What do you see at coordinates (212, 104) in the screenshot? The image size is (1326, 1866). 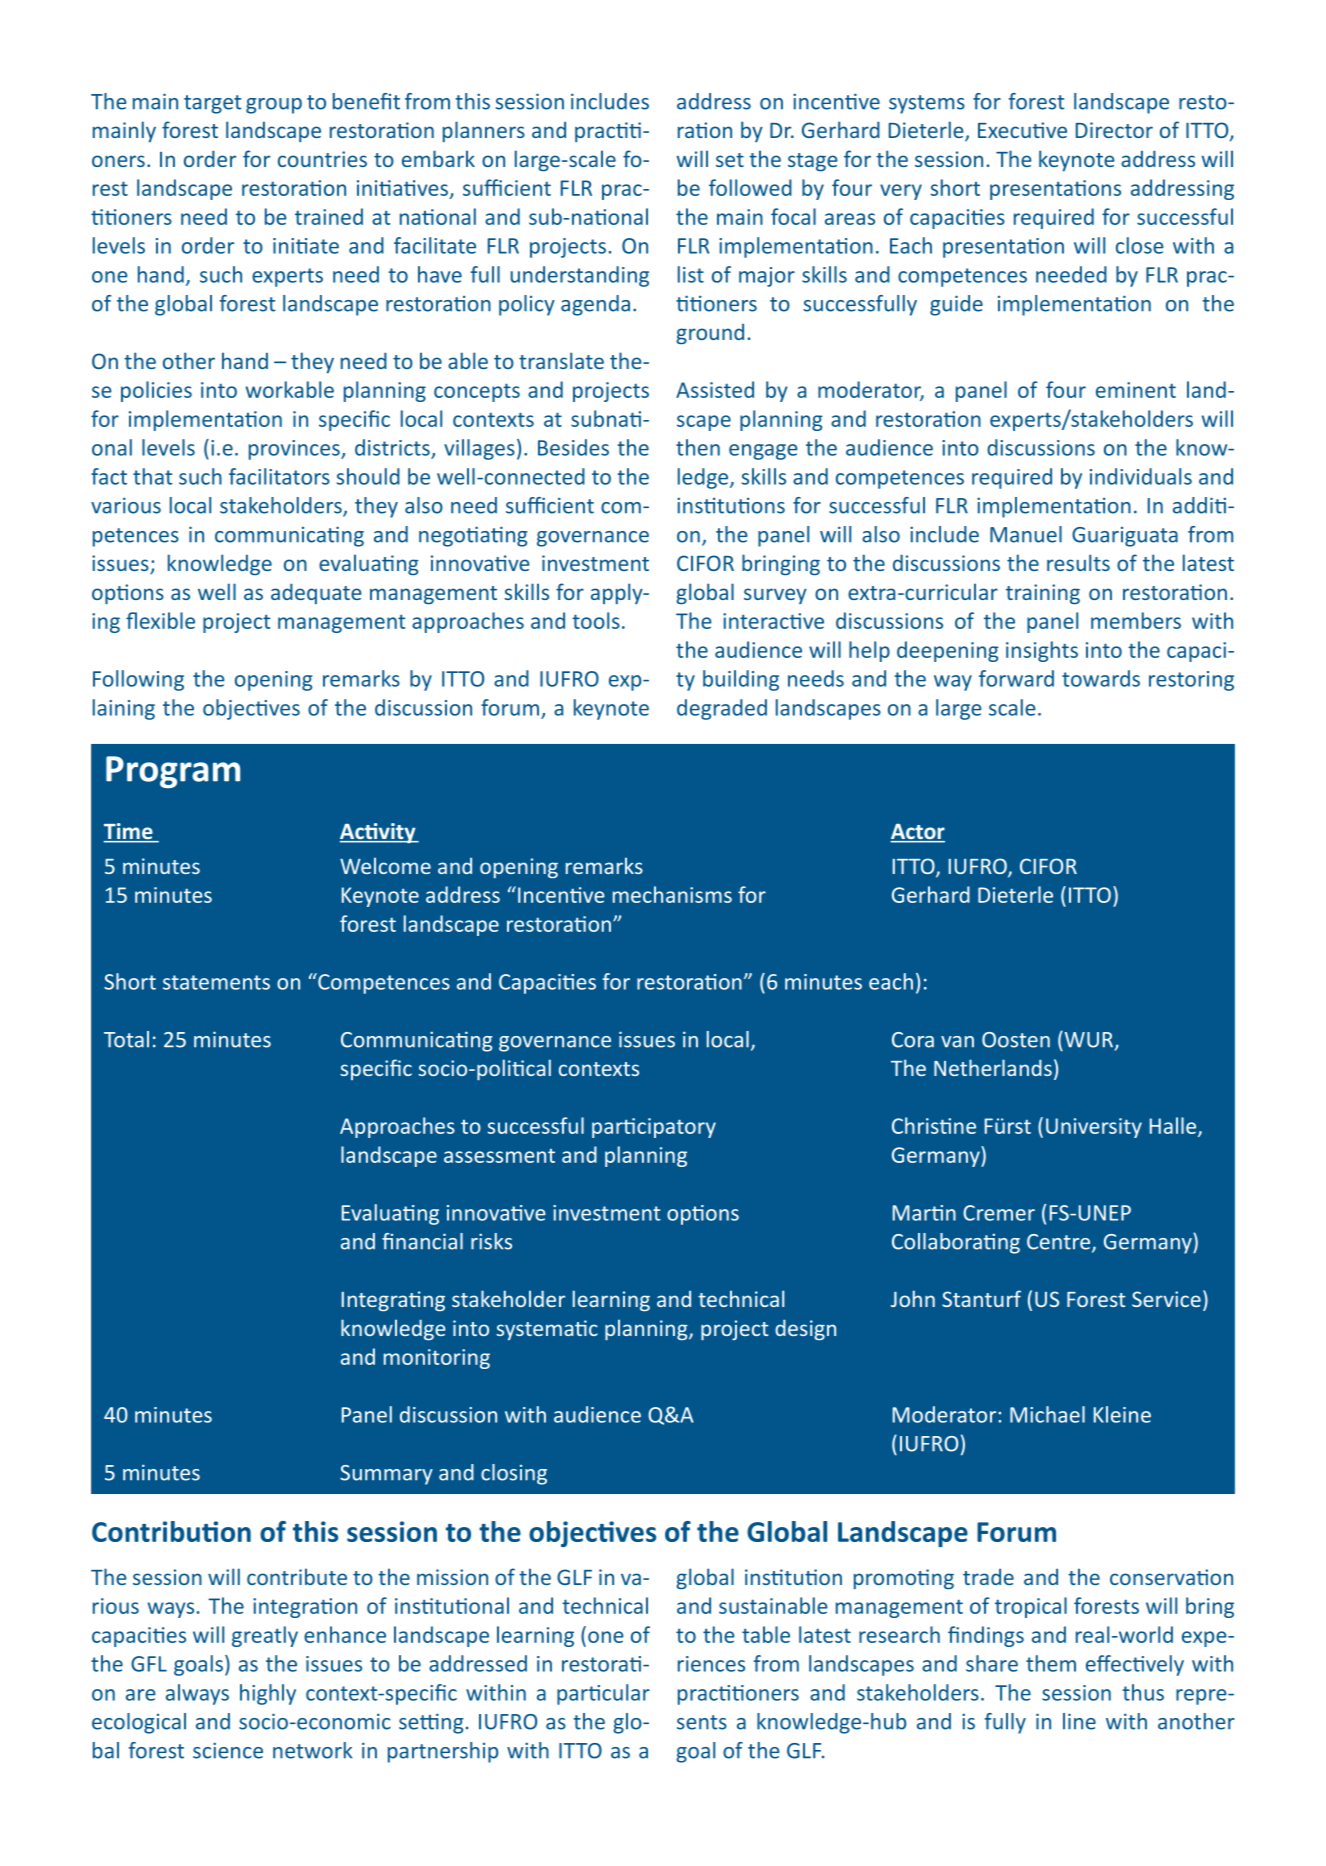 I see `target` at bounding box center [212, 104].
